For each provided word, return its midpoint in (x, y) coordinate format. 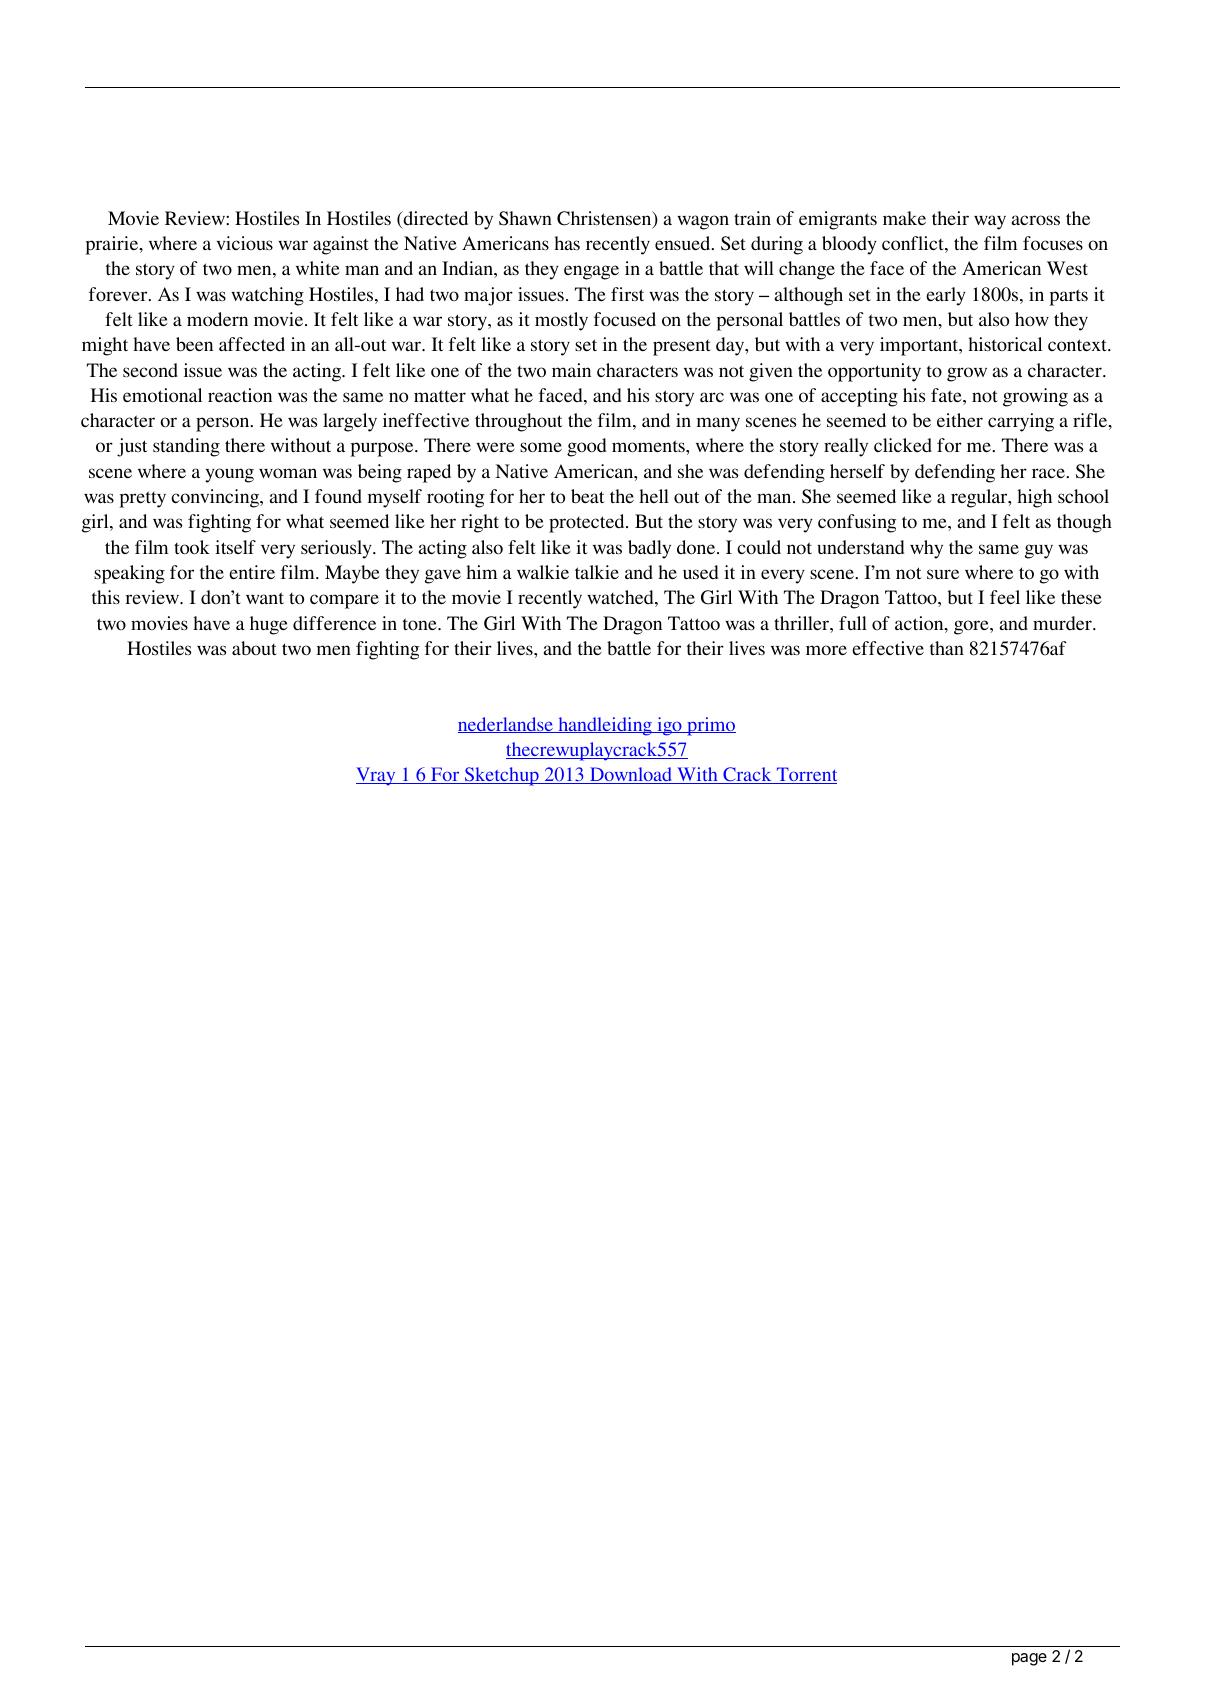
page (1029, 1659)
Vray (377, 776)
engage (591, 272)
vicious (245, 243)
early (946, 296)
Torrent (806, 775)
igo (669, 726)
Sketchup (502, 776)
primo (710, 726)
